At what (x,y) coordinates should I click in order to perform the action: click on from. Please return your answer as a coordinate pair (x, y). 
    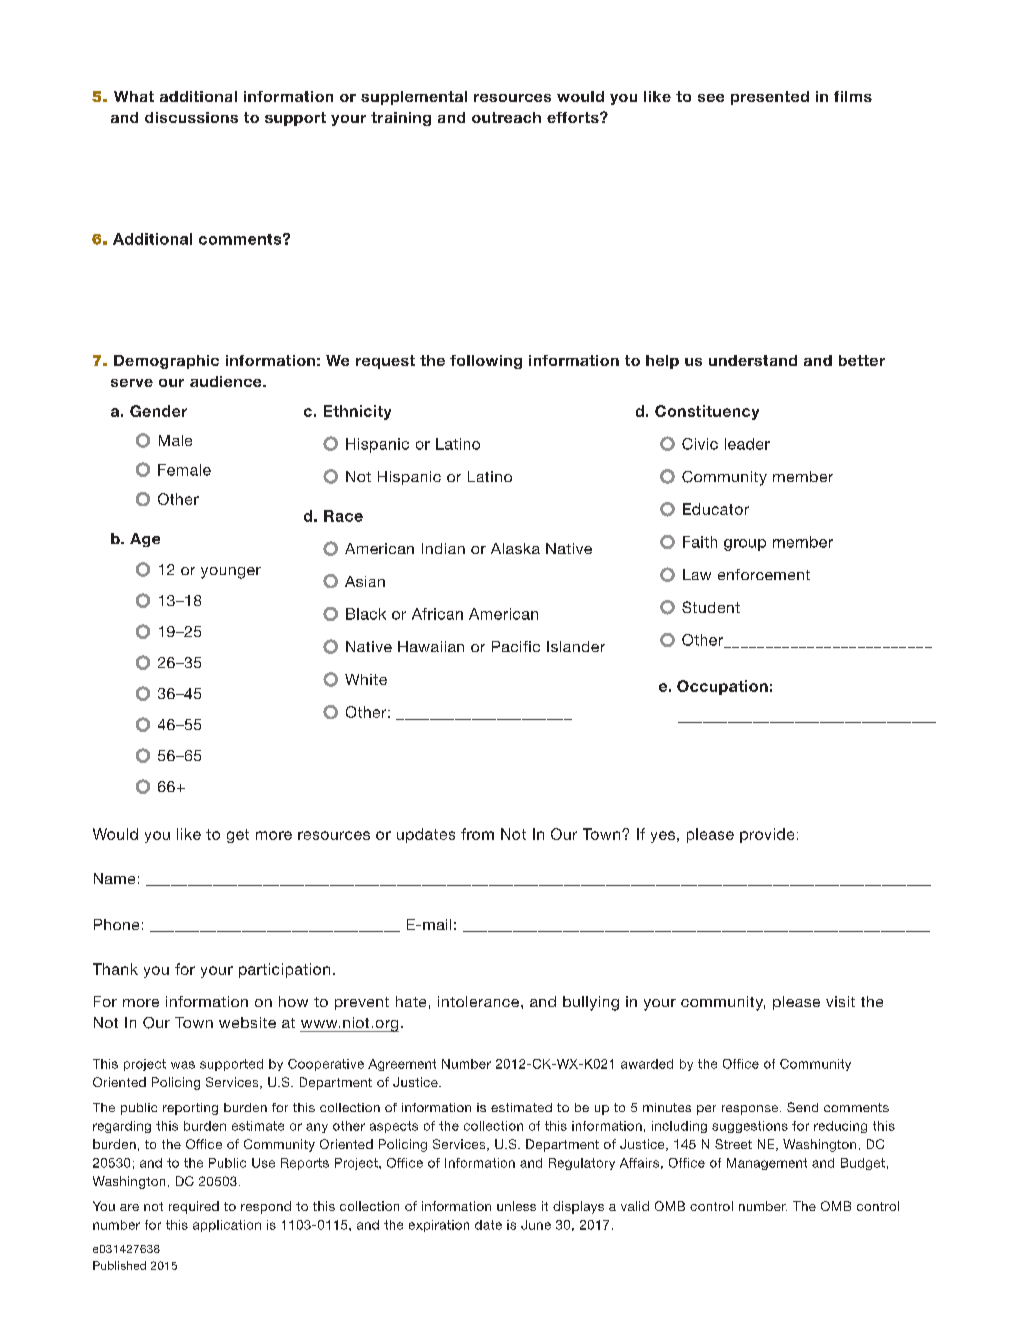
    Looking at the image, I should click on (477, 834).
